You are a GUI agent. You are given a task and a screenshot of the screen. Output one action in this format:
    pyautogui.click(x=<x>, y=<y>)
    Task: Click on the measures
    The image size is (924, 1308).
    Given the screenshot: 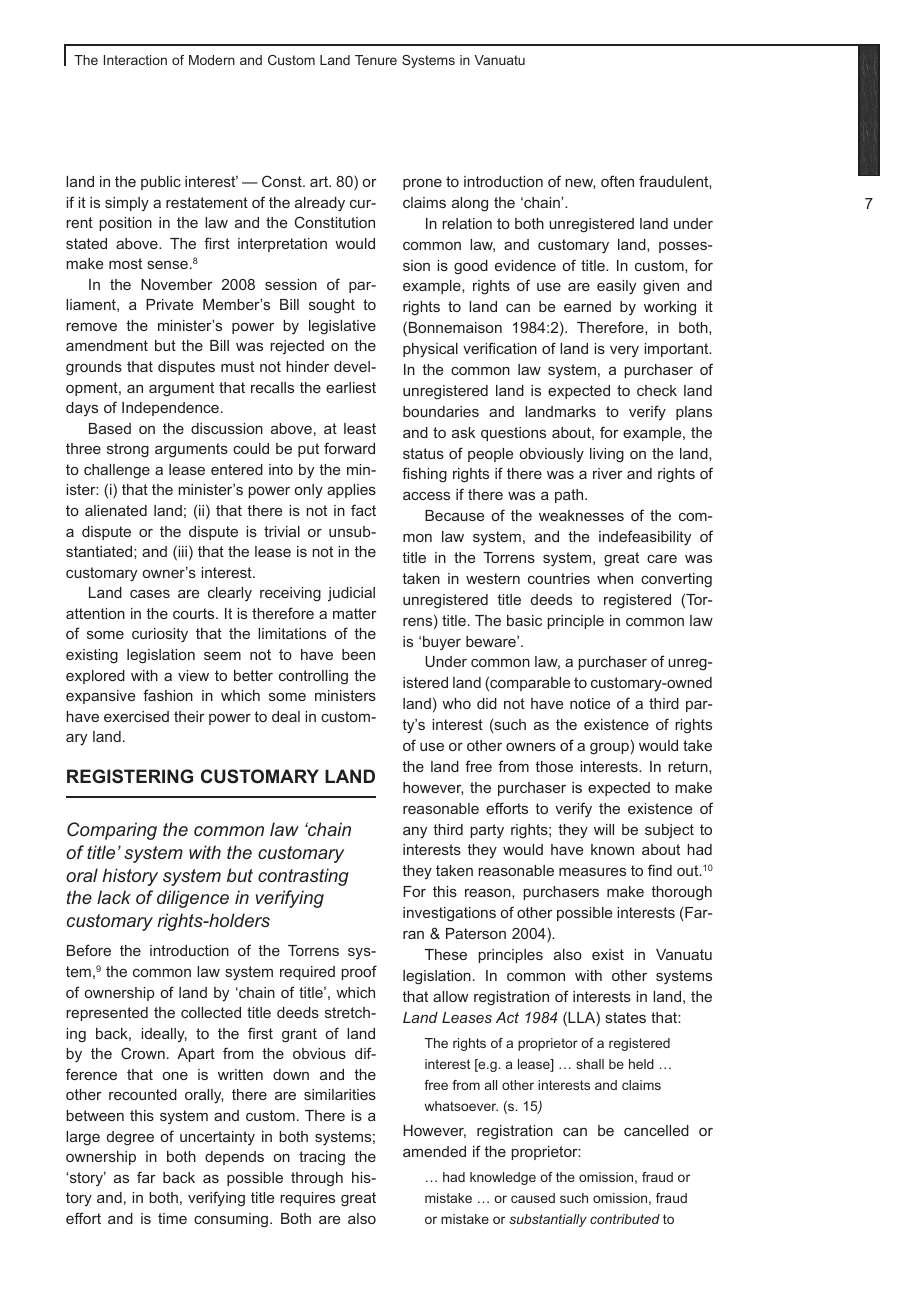 What is the action you would take?
    pyautogui.click(x=592, y=872)
